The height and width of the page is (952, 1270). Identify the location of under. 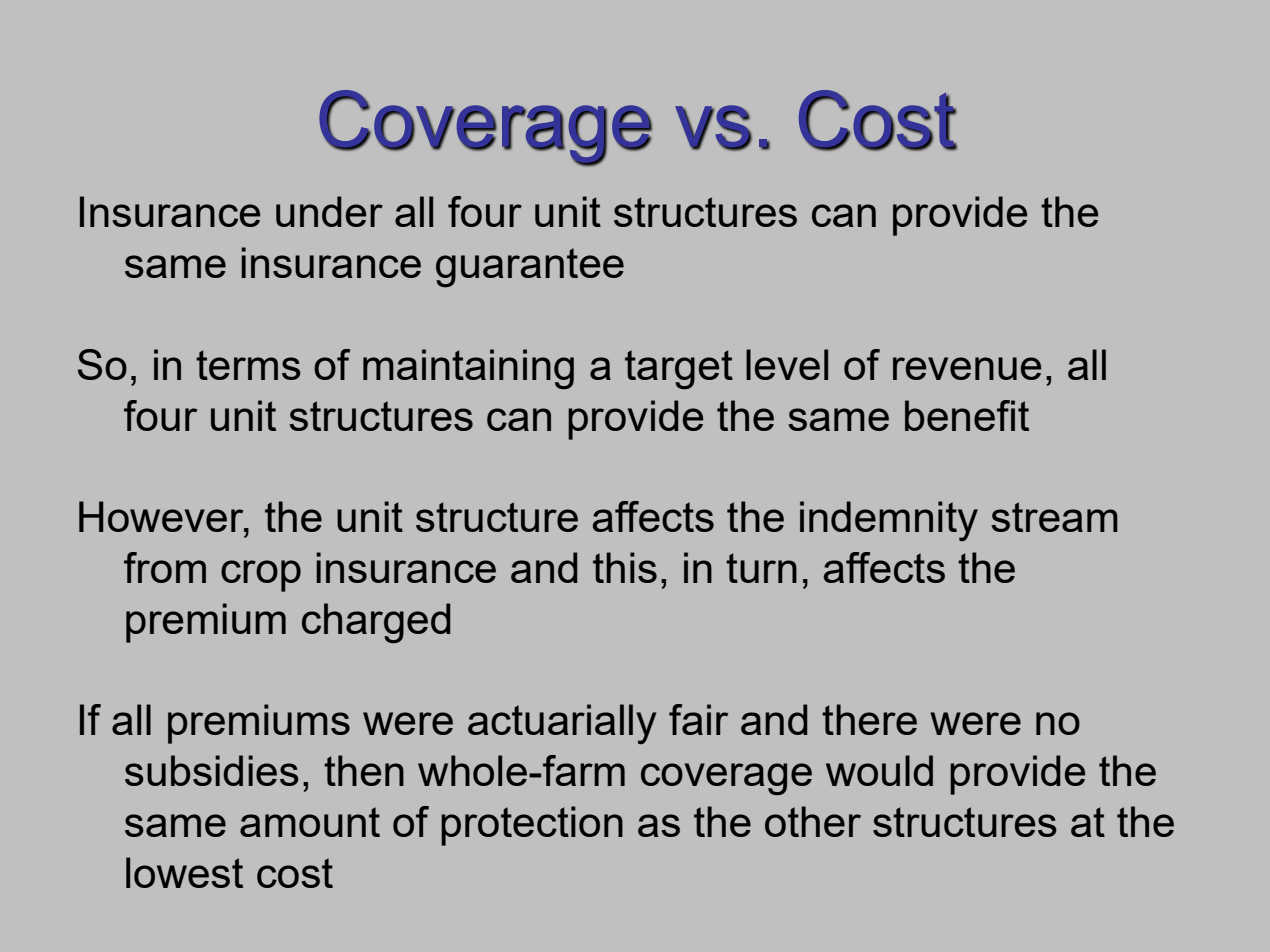
(329, 211).
